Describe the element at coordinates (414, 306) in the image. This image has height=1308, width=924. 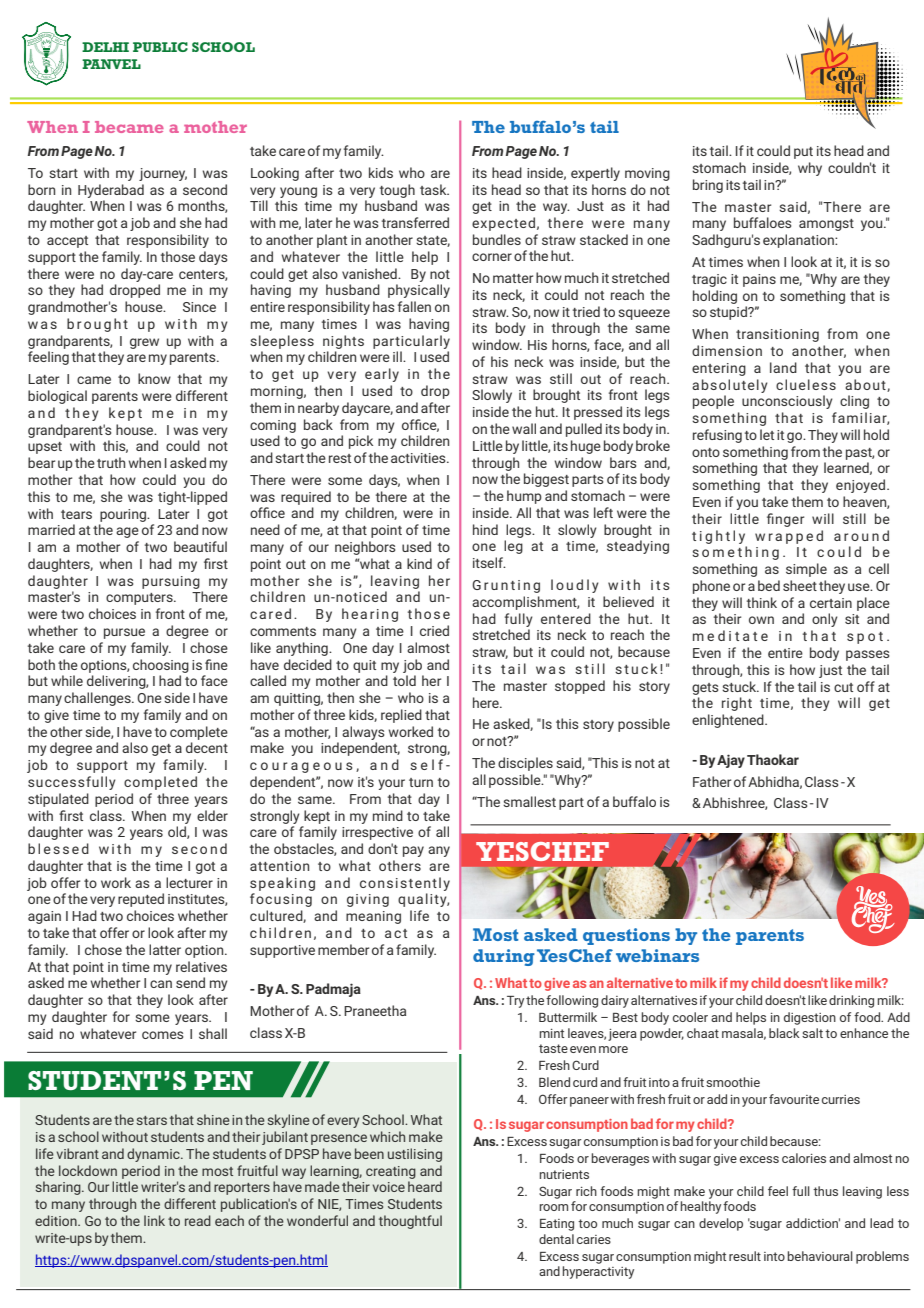
I see `fallen` at that location.
